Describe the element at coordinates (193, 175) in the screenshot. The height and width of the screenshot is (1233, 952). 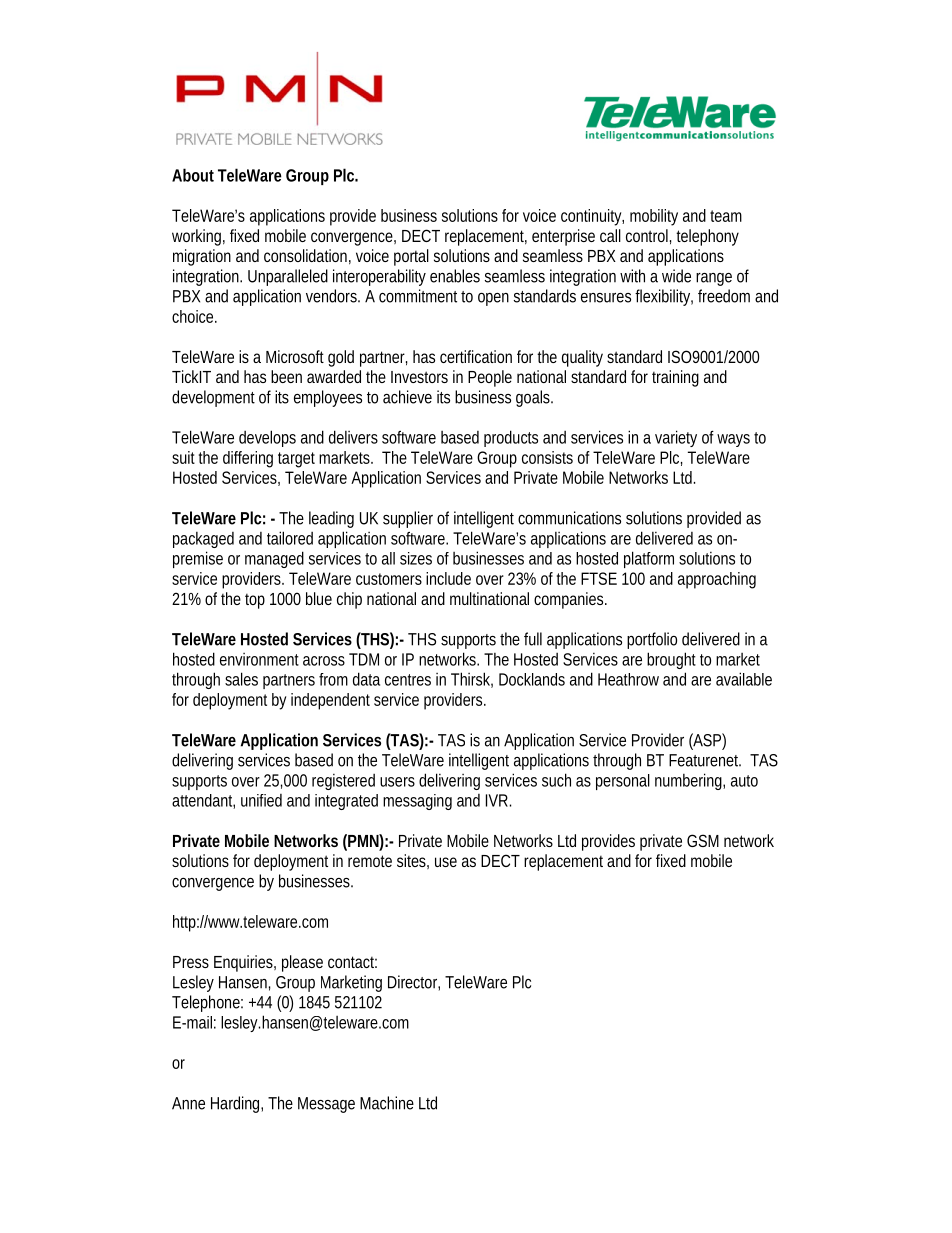
I see `About` at that location.
